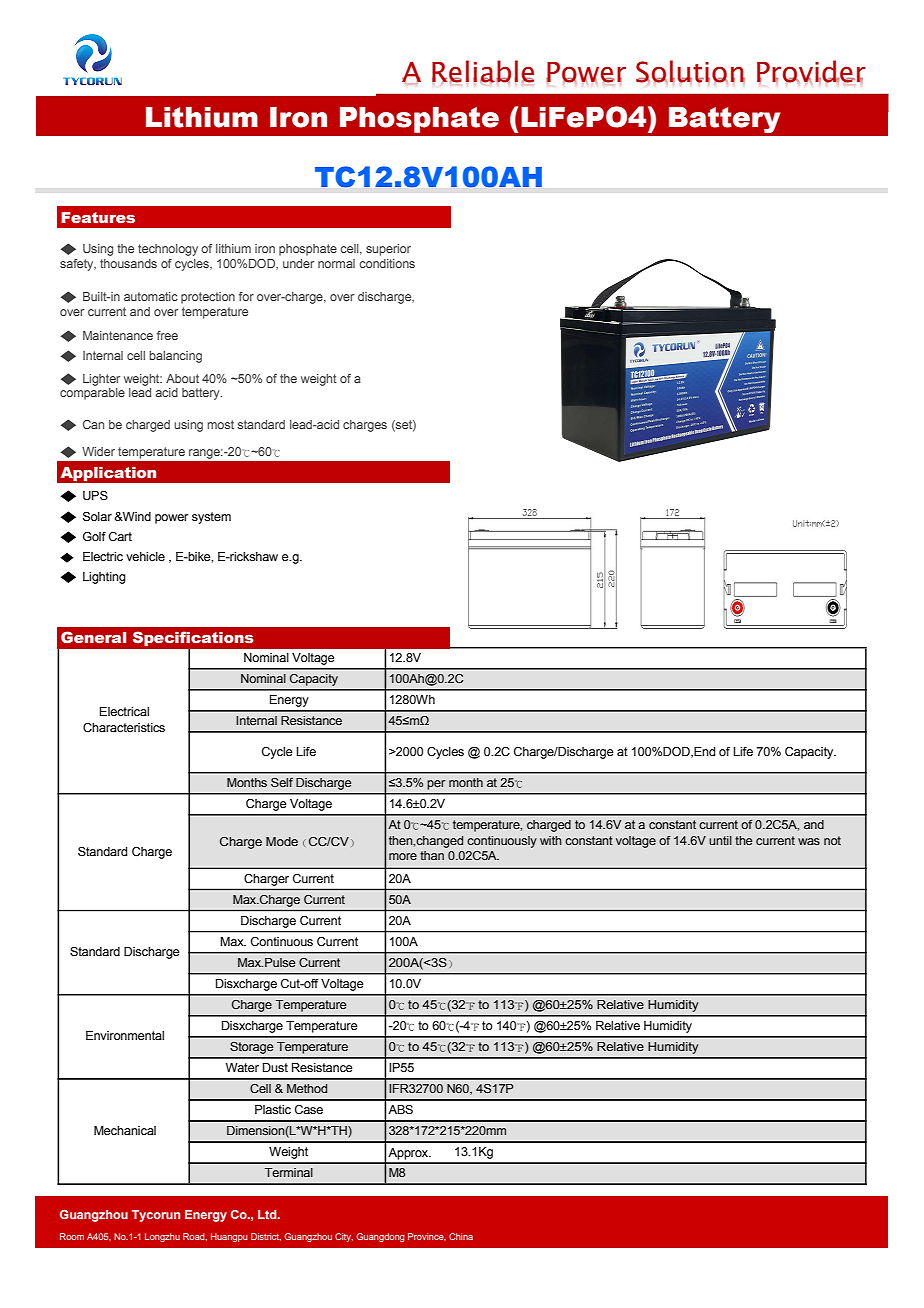 The height and width of the screenshot is (1308, 924). What do you see at coordinates (220, 424) in the screenshot?
I see `most` at bounding box center [220, 424].
